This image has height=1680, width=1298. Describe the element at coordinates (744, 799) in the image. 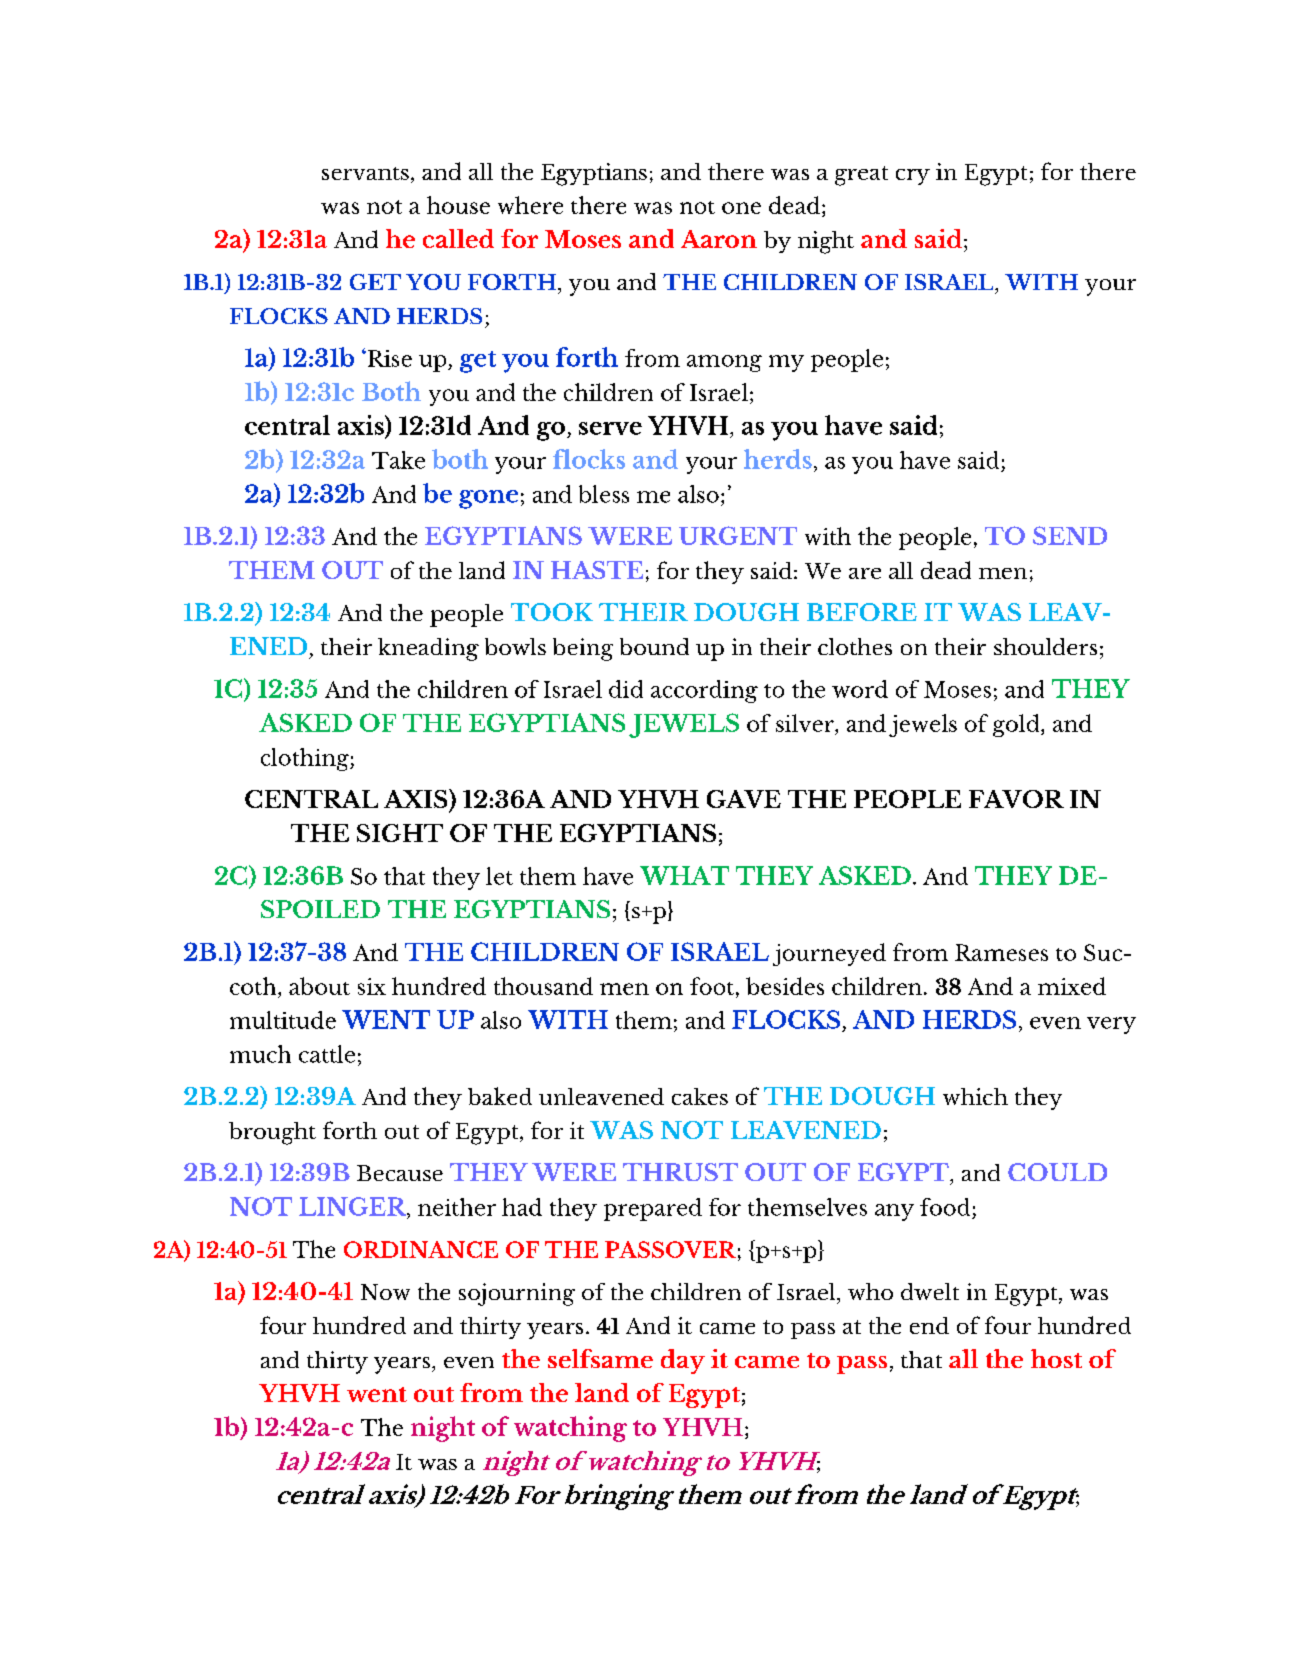

I see `GAVE` at that location.
